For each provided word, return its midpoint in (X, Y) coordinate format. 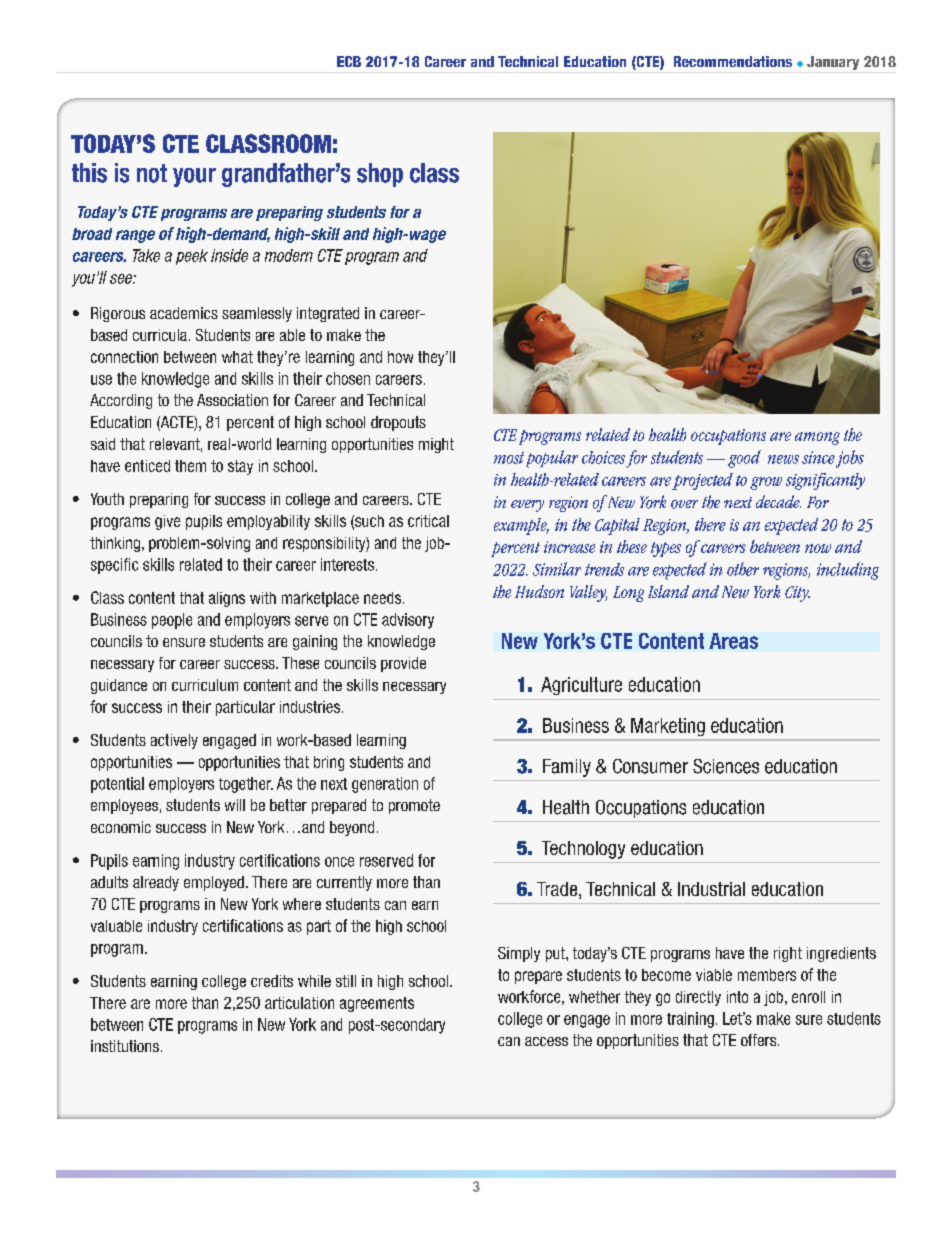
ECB (349, 61)
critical (428, 521)
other (743, 569)
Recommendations (733, 61)
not (152, 173)
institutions (125, 1046)
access (546, 1041)
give (167, 522)
